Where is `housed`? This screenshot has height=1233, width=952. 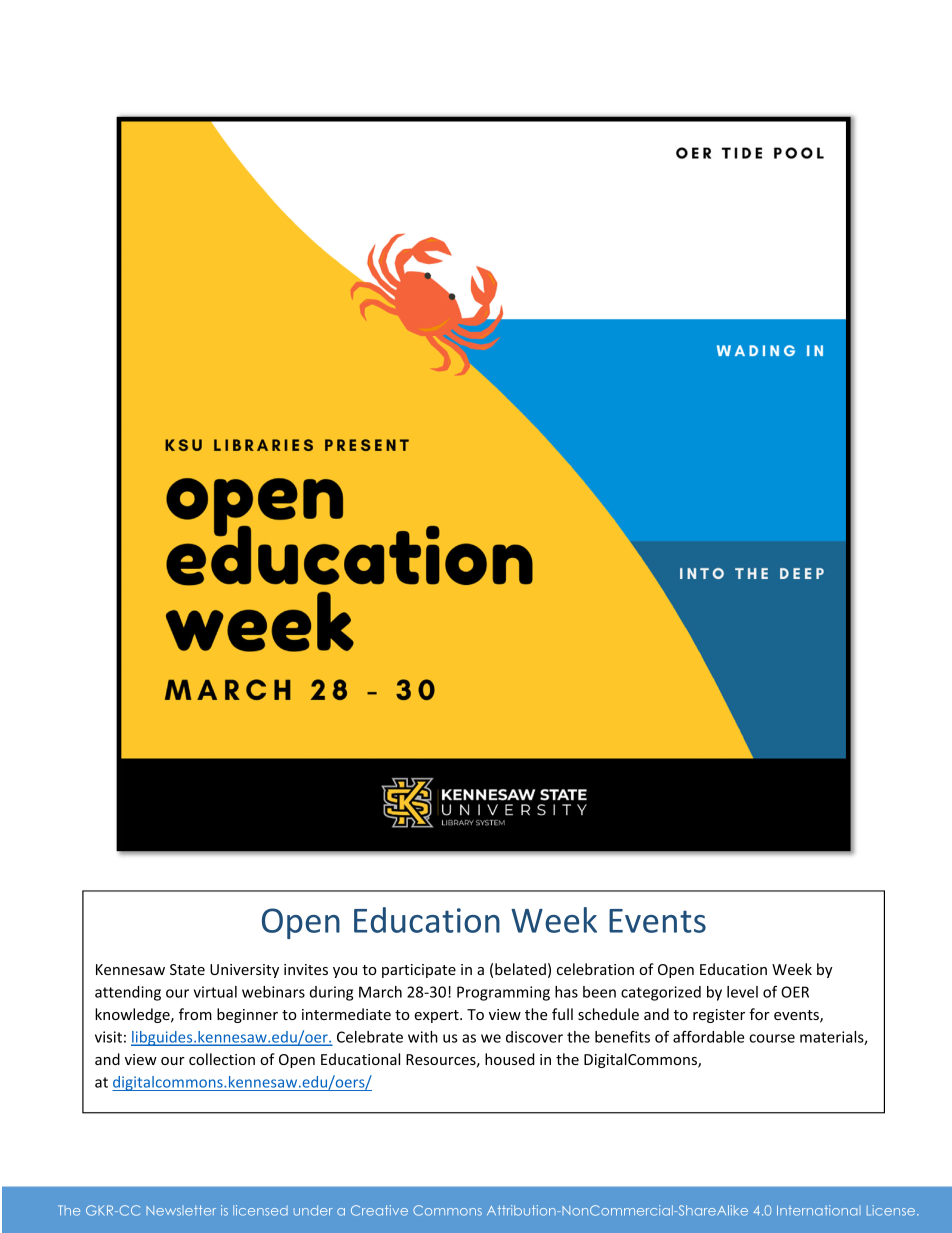
housed is located at coordinates (510, 1059).
